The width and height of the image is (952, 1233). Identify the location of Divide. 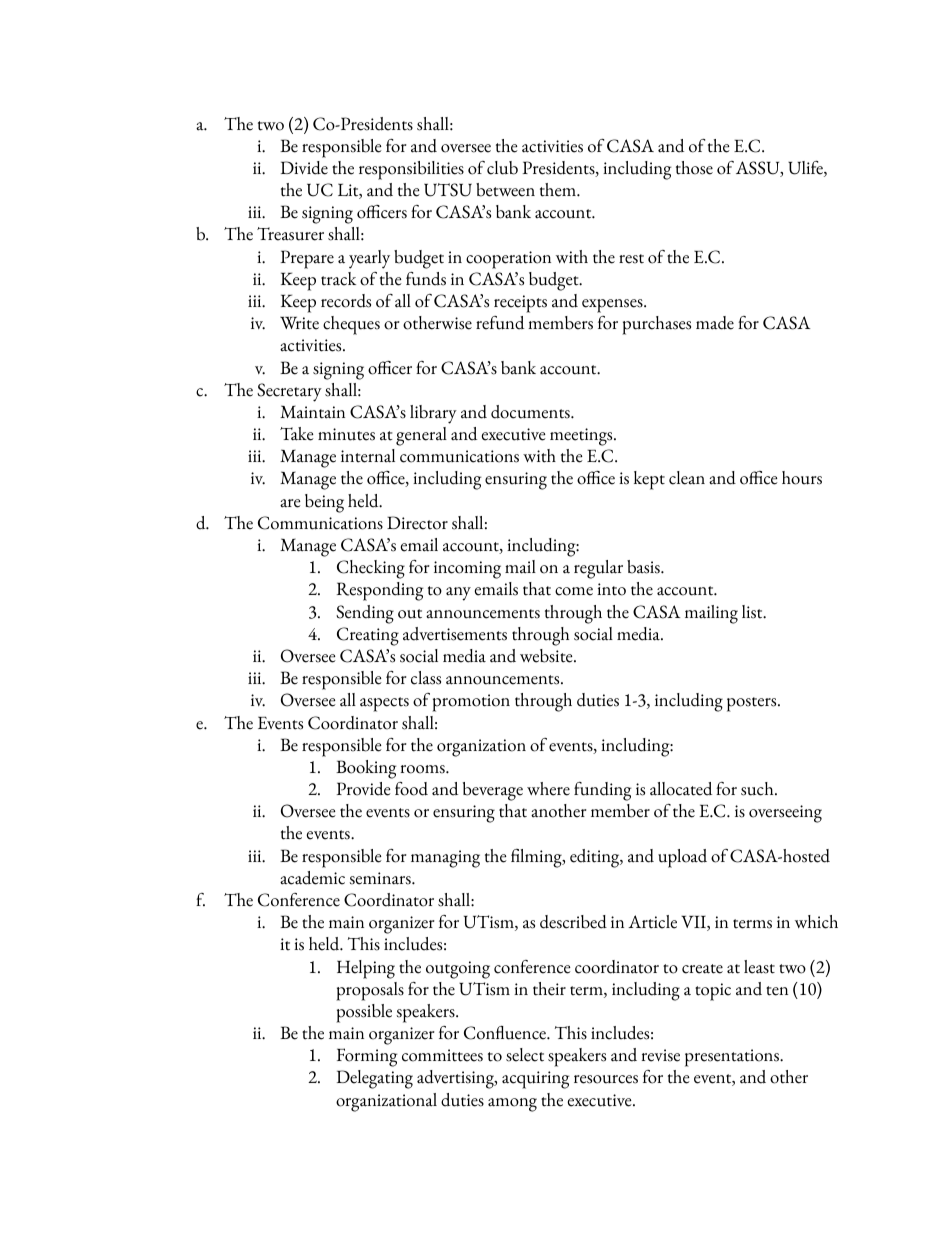
(304, 168).
